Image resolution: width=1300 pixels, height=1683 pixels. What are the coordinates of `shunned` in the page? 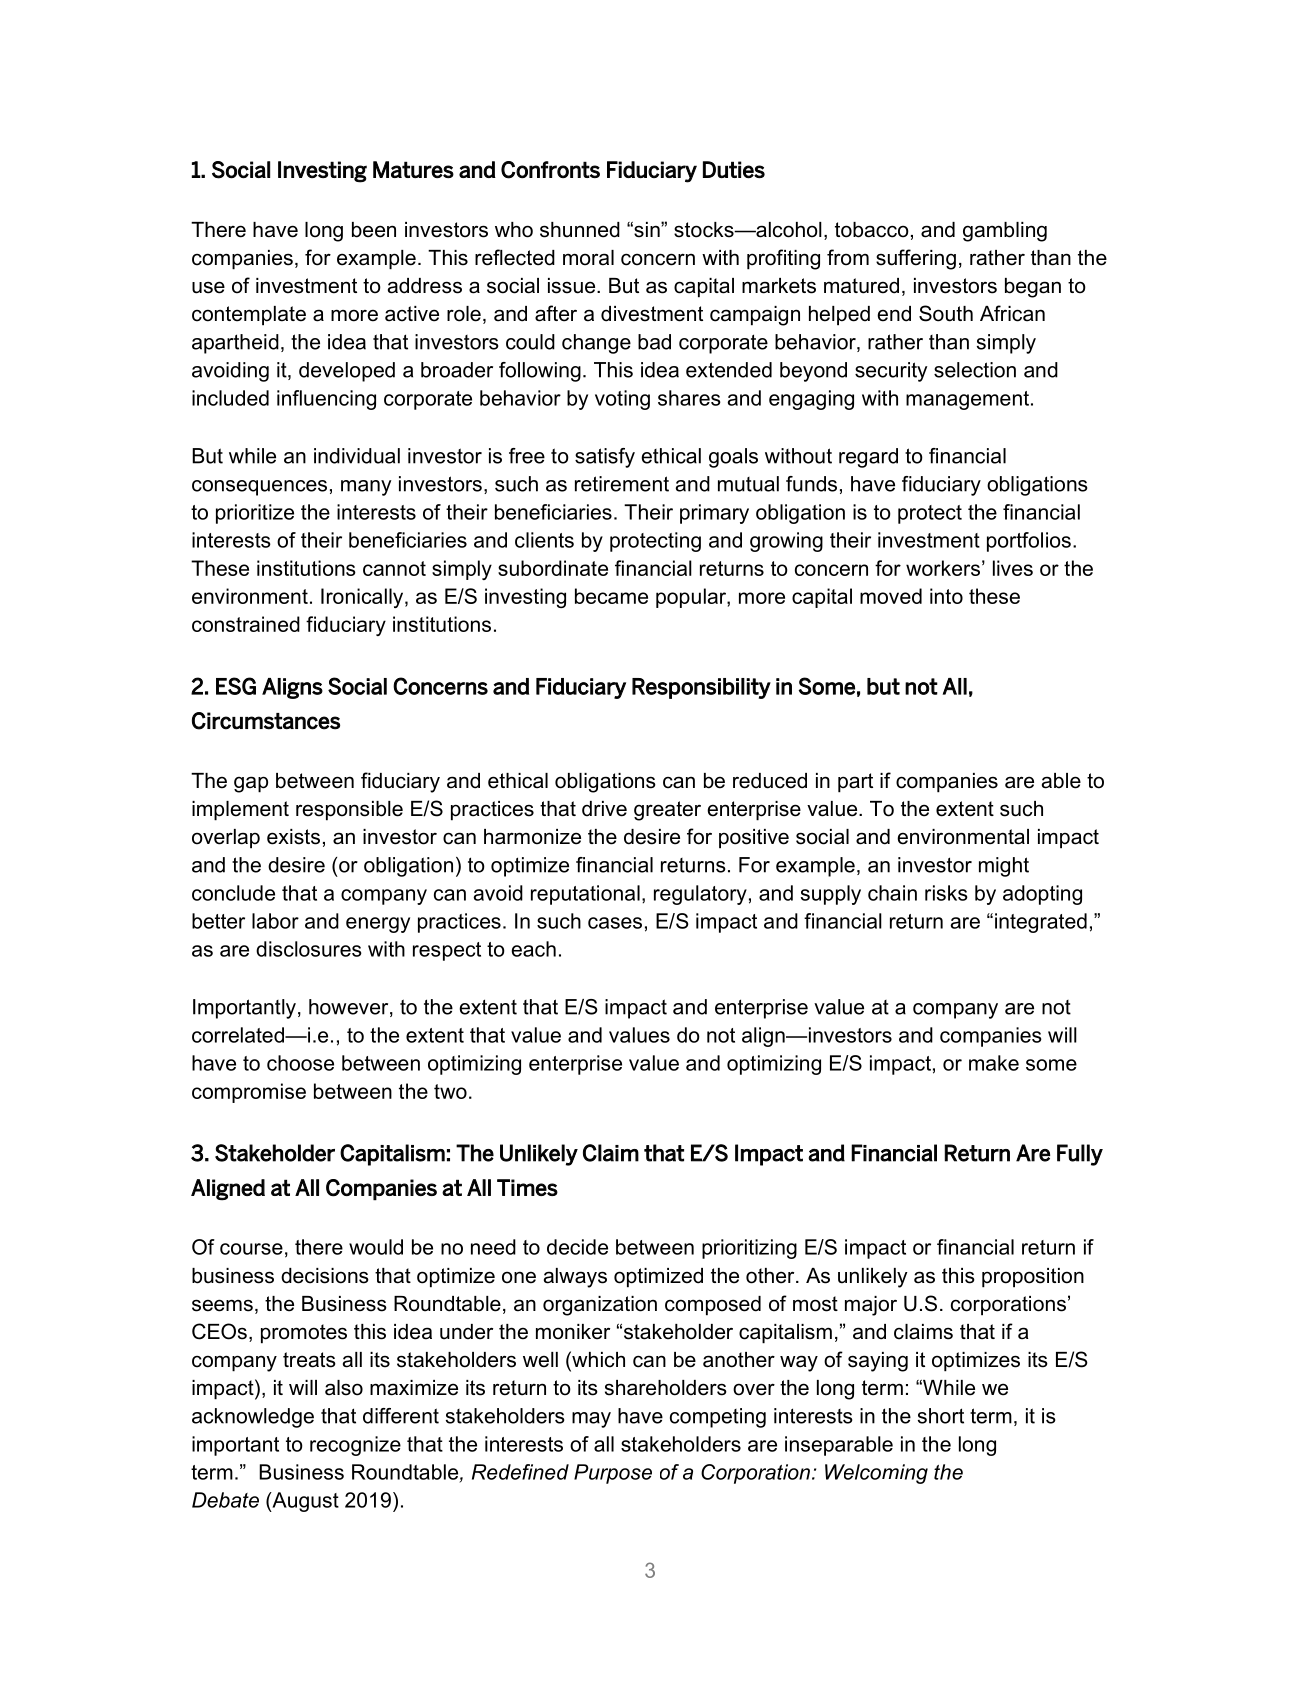 It's located at (580, 230).
